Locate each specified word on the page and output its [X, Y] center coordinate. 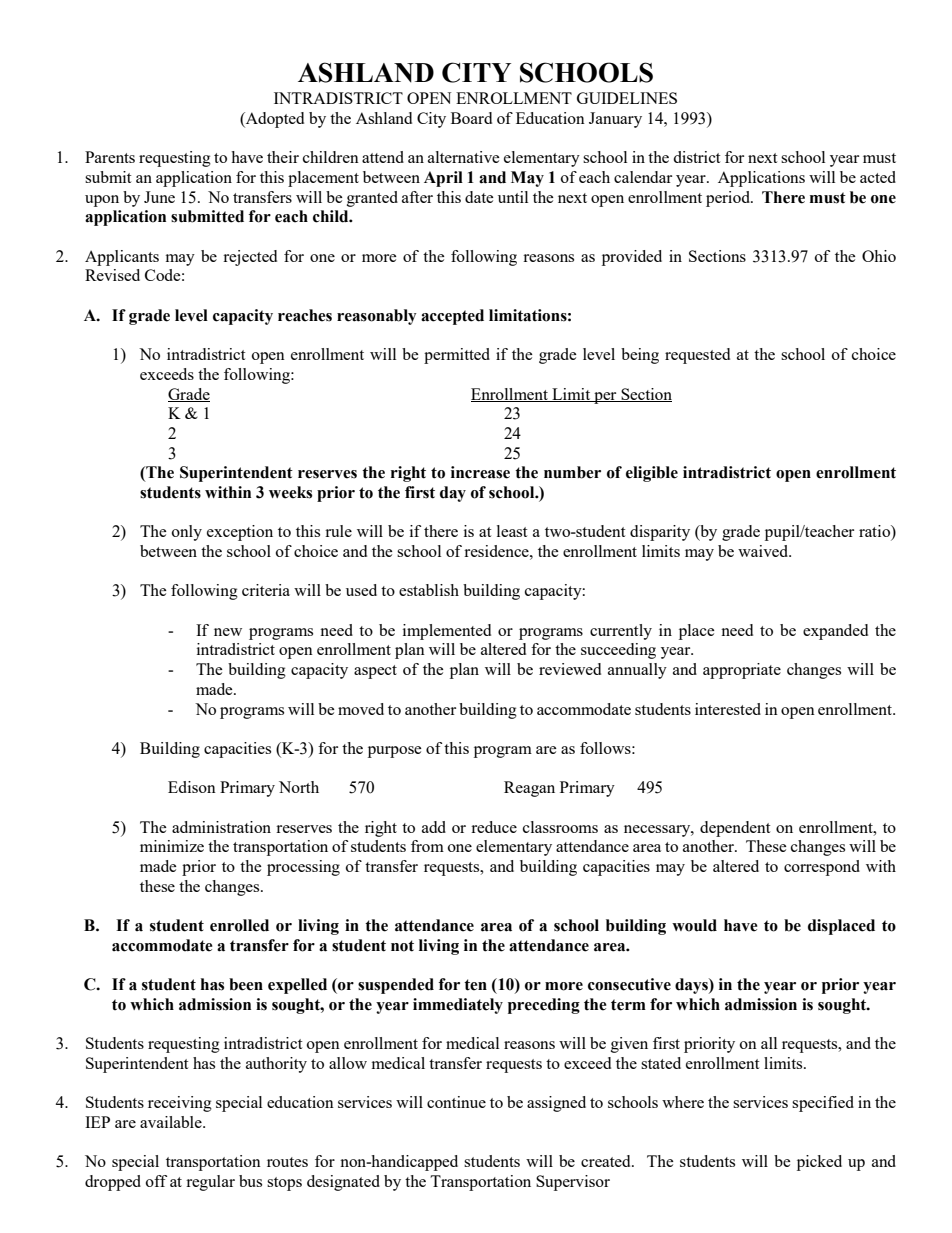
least [512, 531]
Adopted [274, 120]
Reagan [529, 789]
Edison [192, 787]
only [187, 533]
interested [728, 709]
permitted [457, 356]
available [172, 1122]
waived [764, 551]
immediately [458, 1006]
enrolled [239, 925]
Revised [112, 275]
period [729, 199]
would [694, 925]
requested [697, 356]
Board [471, 118]
